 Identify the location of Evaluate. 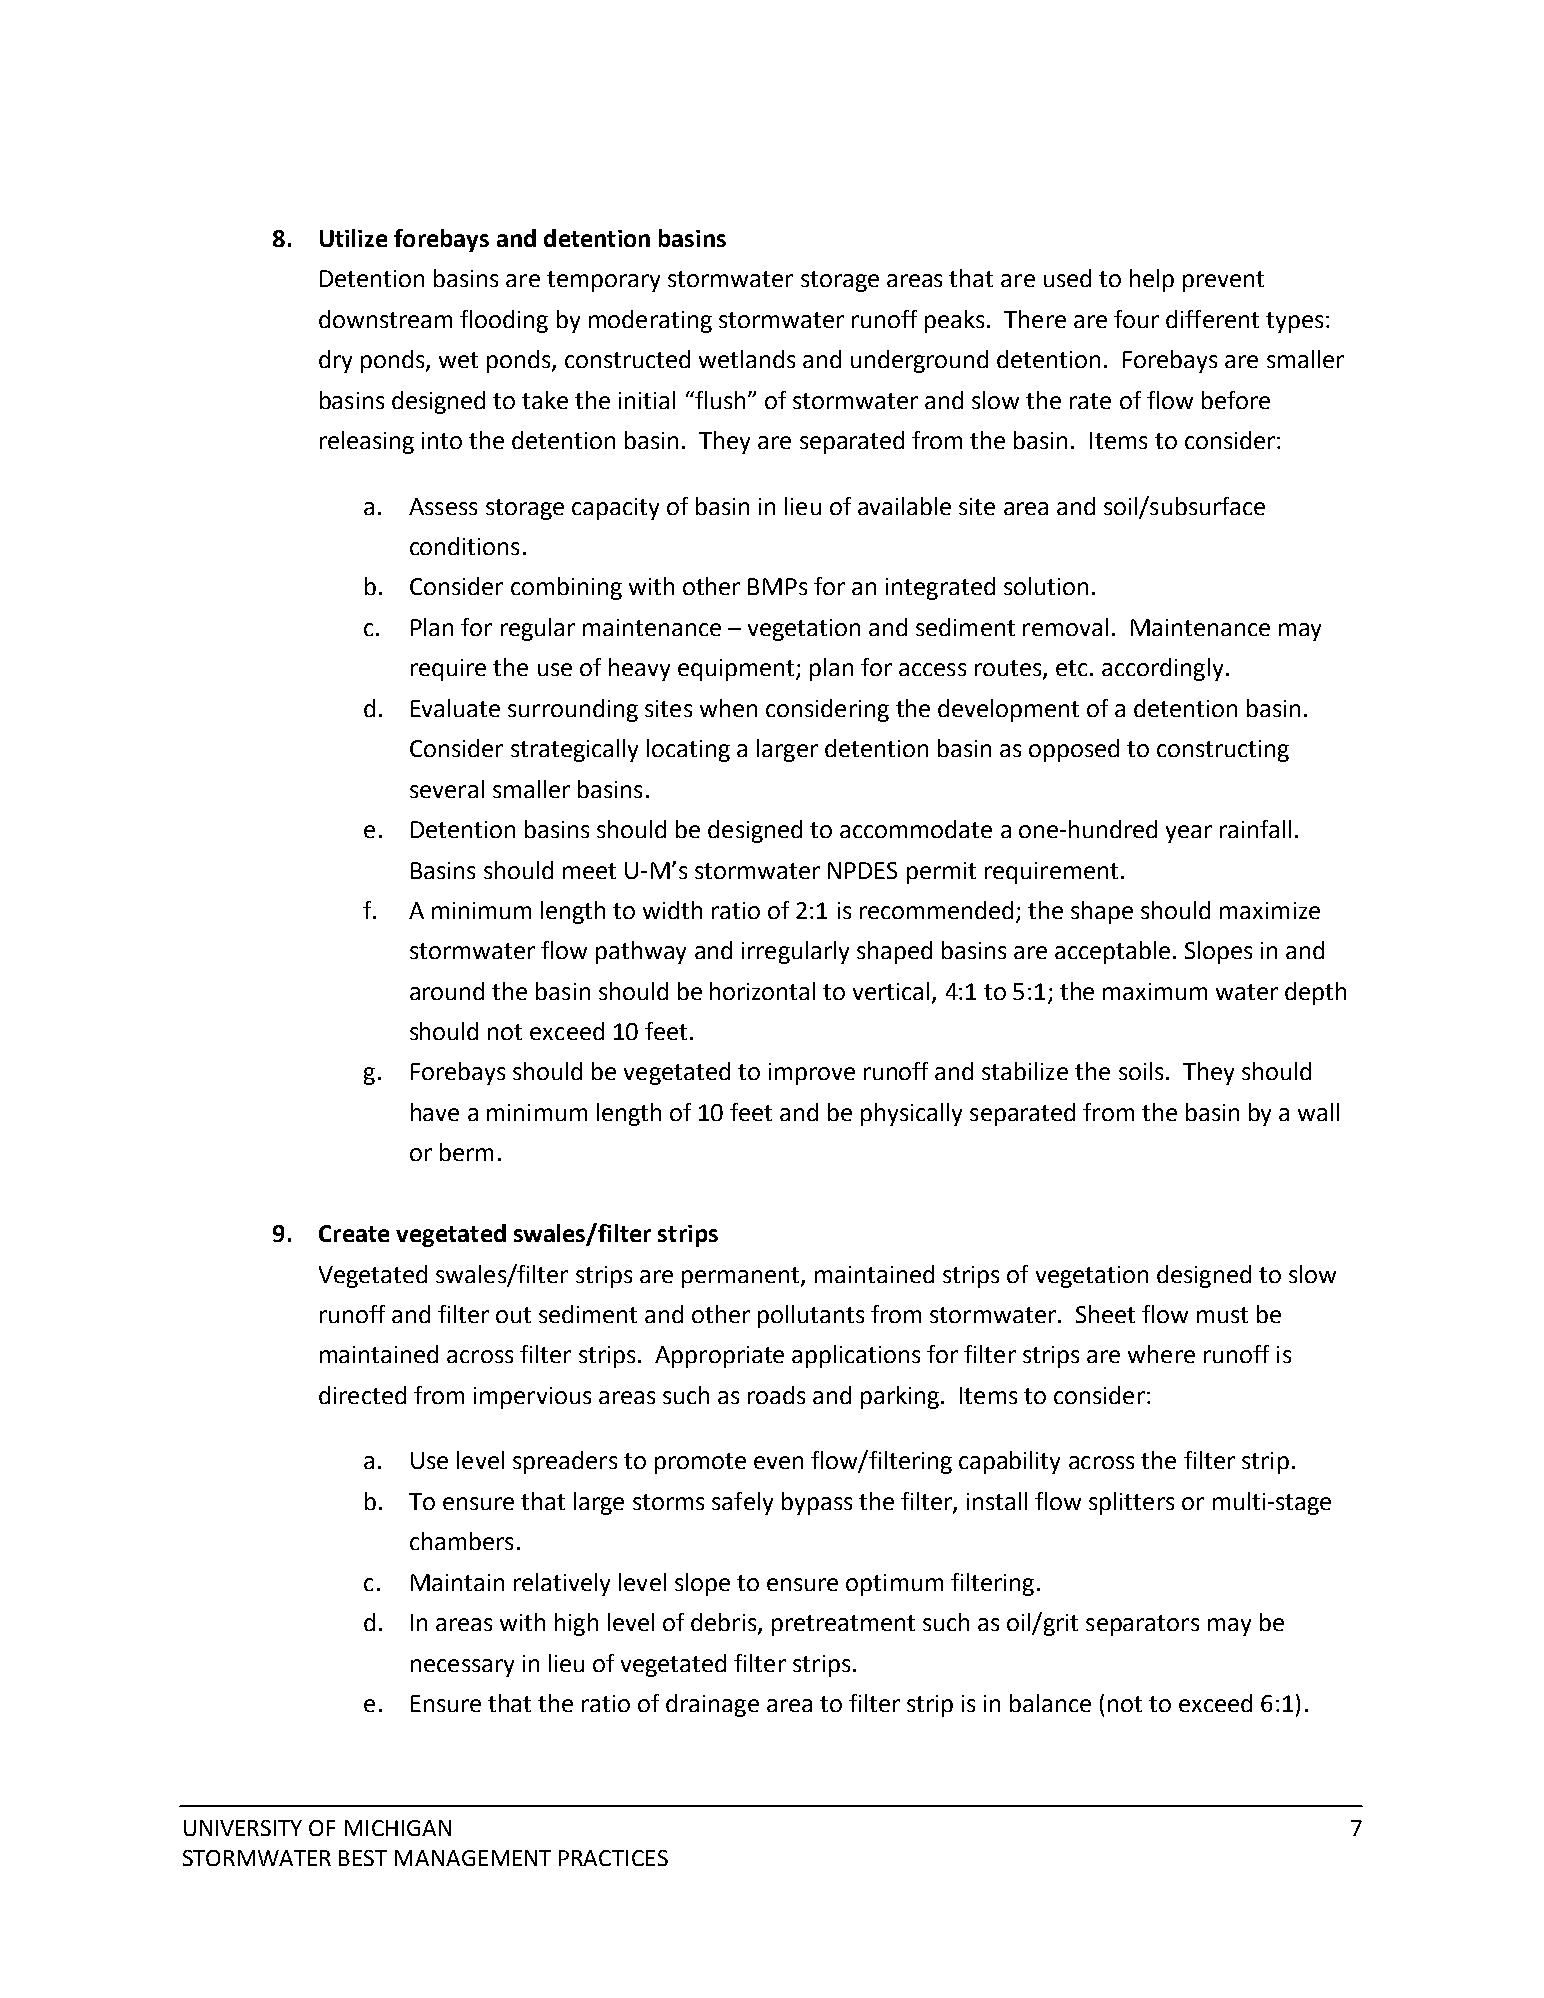
(455, 708).
